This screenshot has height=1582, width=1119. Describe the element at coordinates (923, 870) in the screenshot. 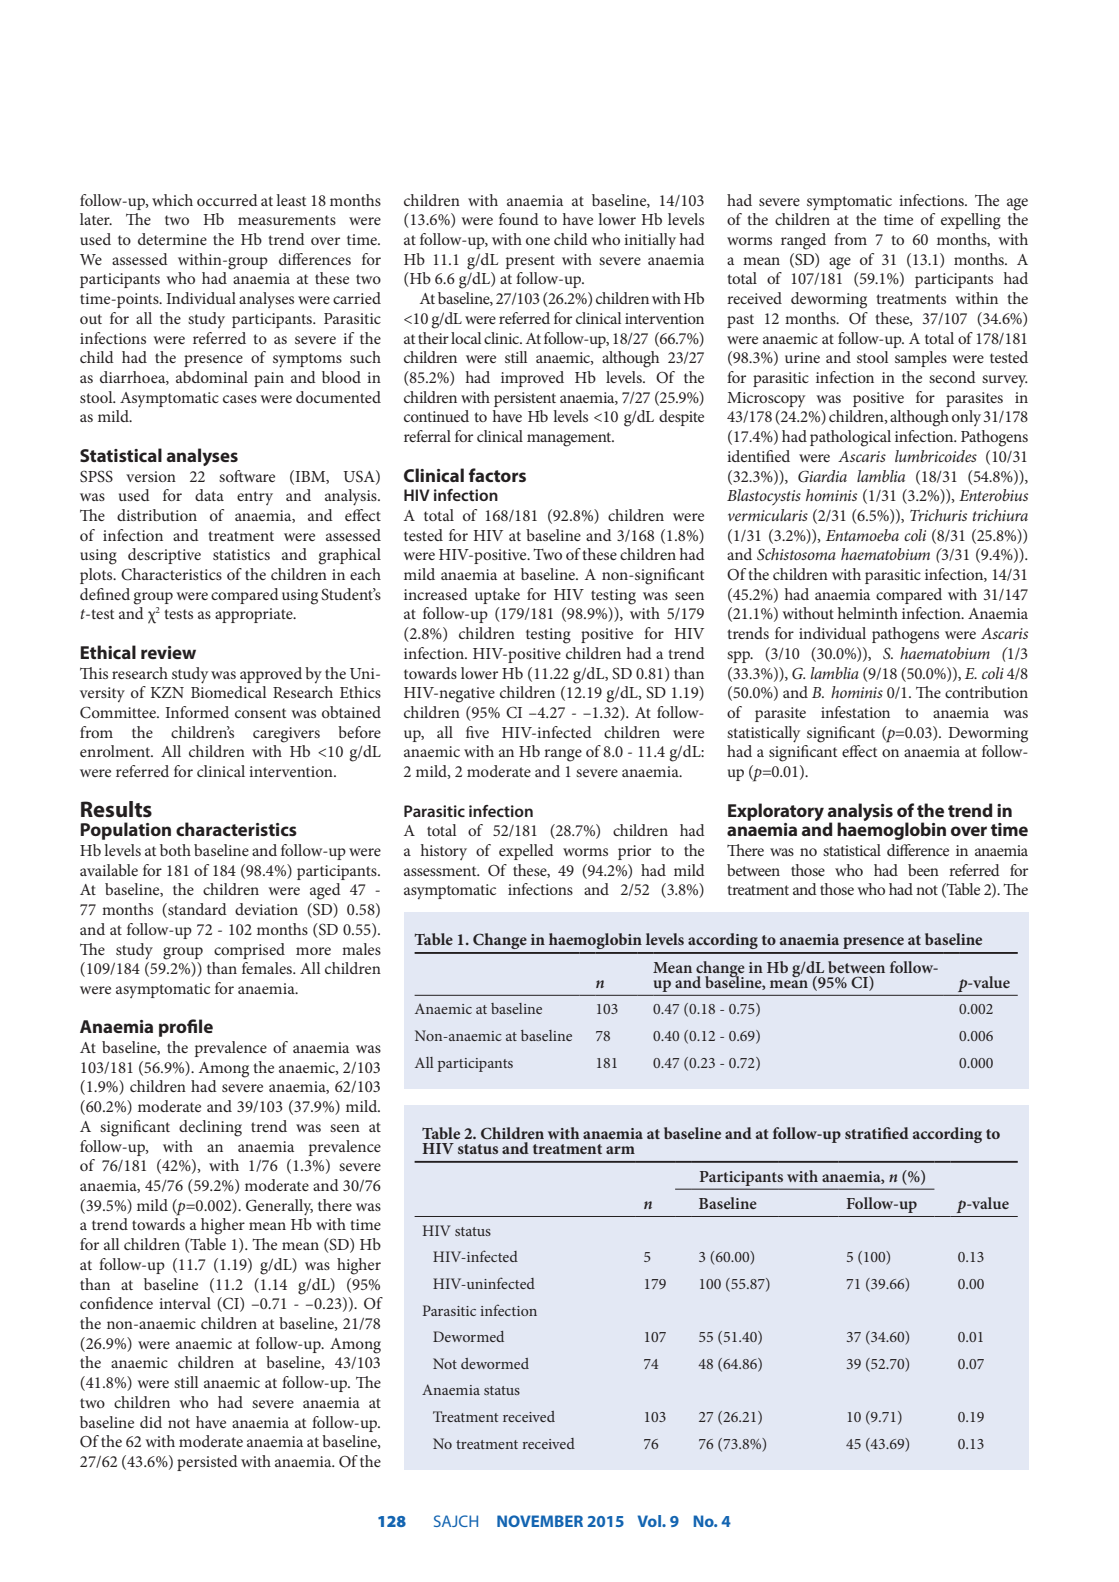

I see `been` at that location.
